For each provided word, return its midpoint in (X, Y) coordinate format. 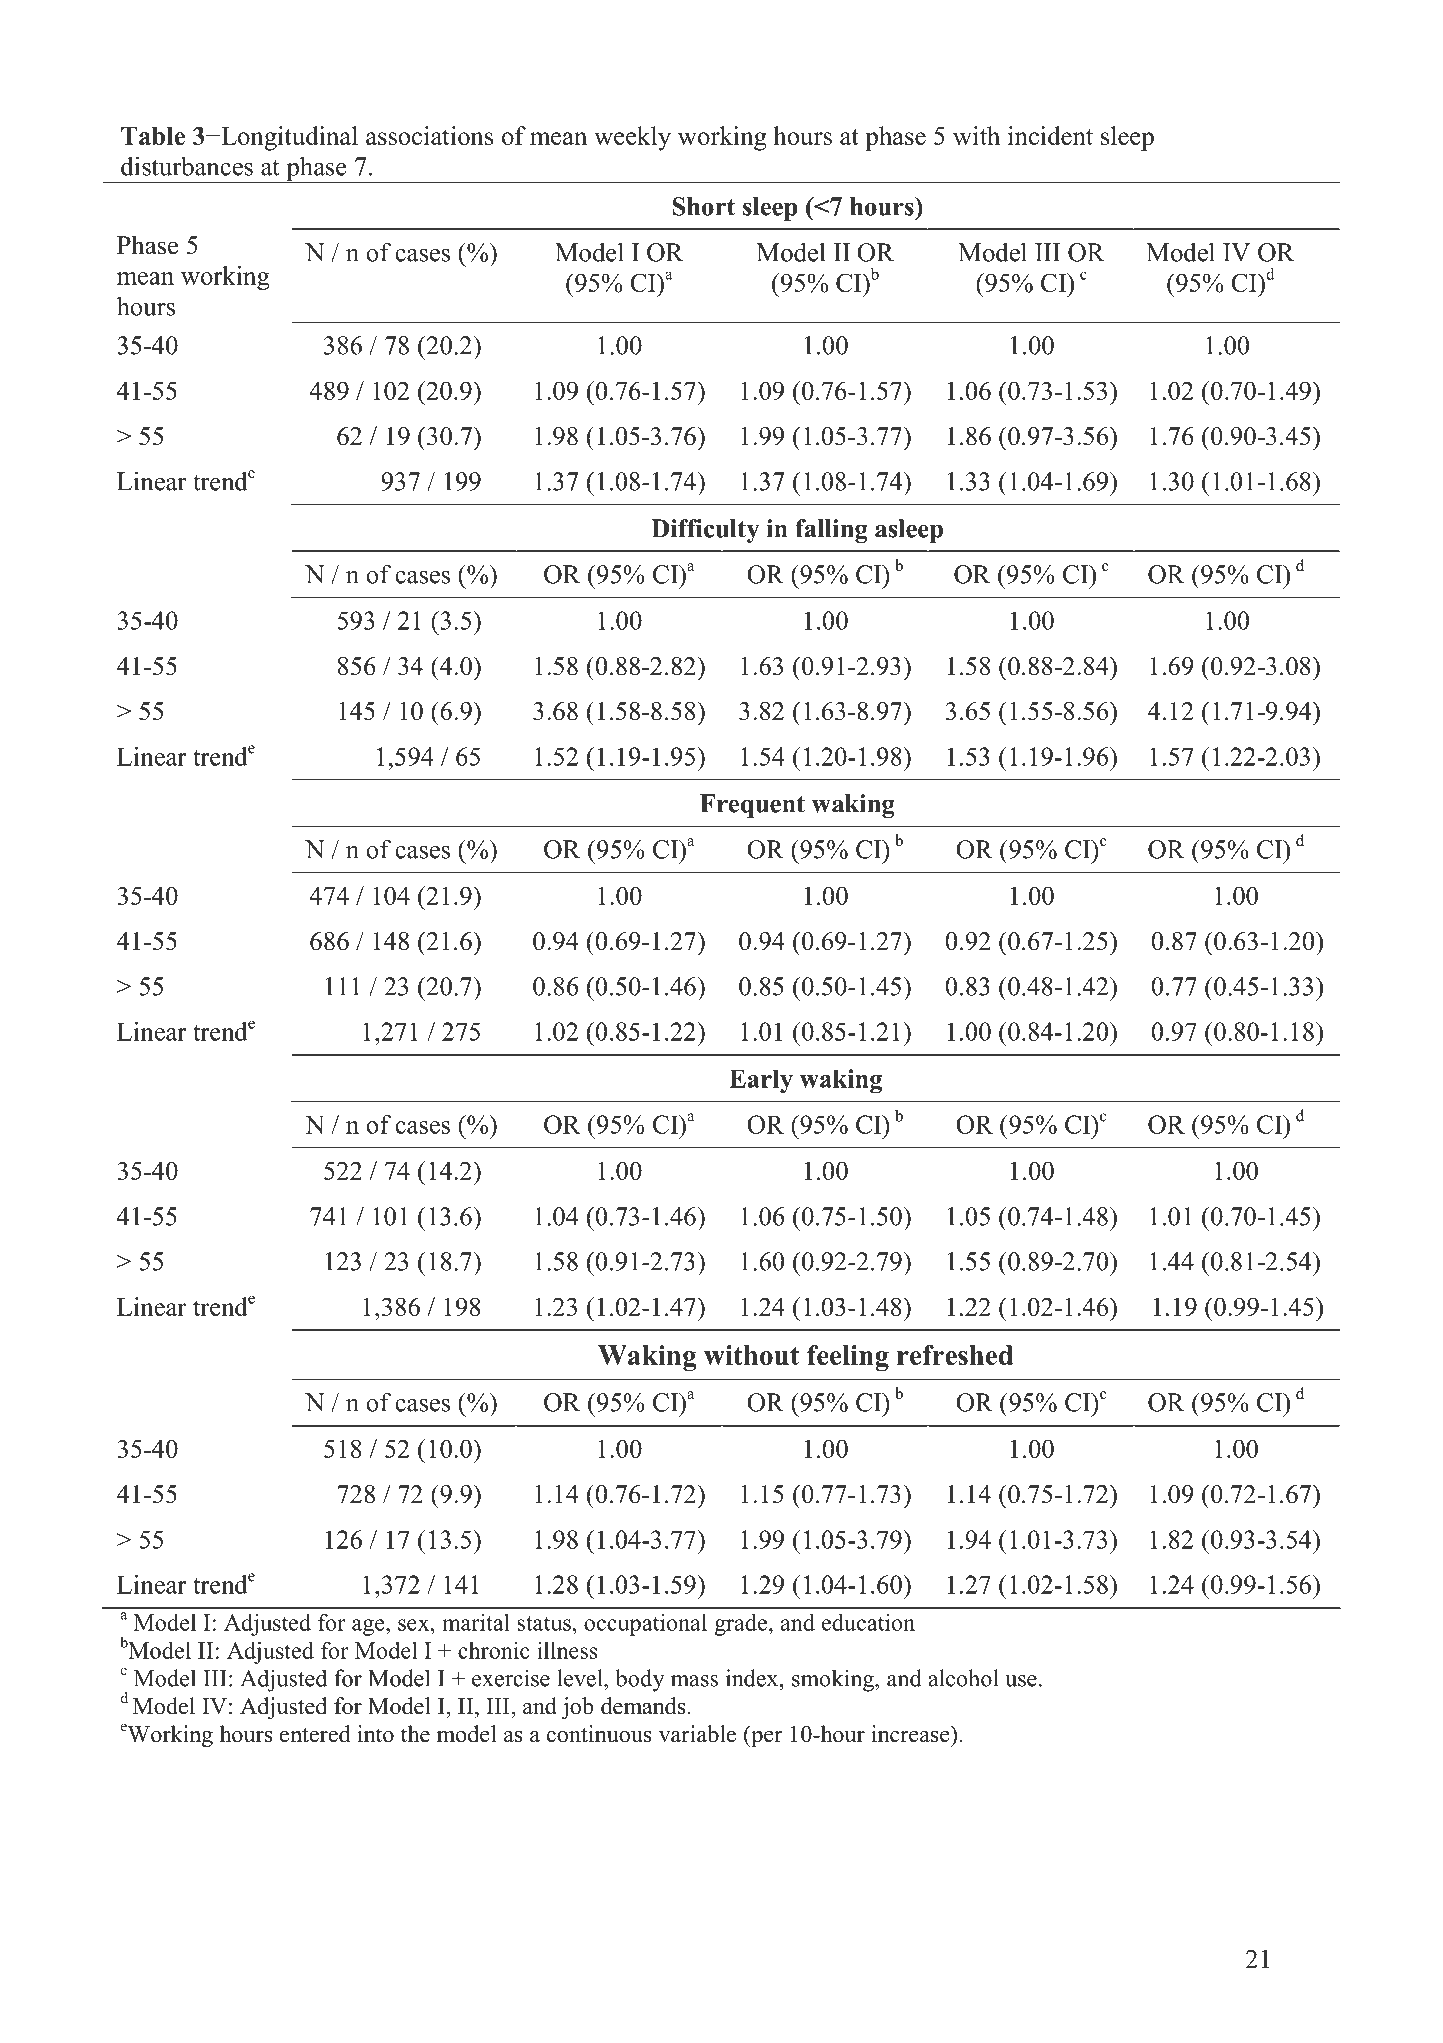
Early (761, 1081)
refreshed (955, 1355)
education (868, 1622)
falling (831, 531)
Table (153, 136)
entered (315, 1734)
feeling (848, 1358)
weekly (632, 138)
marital (476, 1622)
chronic (494, 1650)
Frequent (752, 806)
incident (1050, 135)
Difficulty (705, 531)
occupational (645, 1624)
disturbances (187, 166)
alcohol (963, 1678)
